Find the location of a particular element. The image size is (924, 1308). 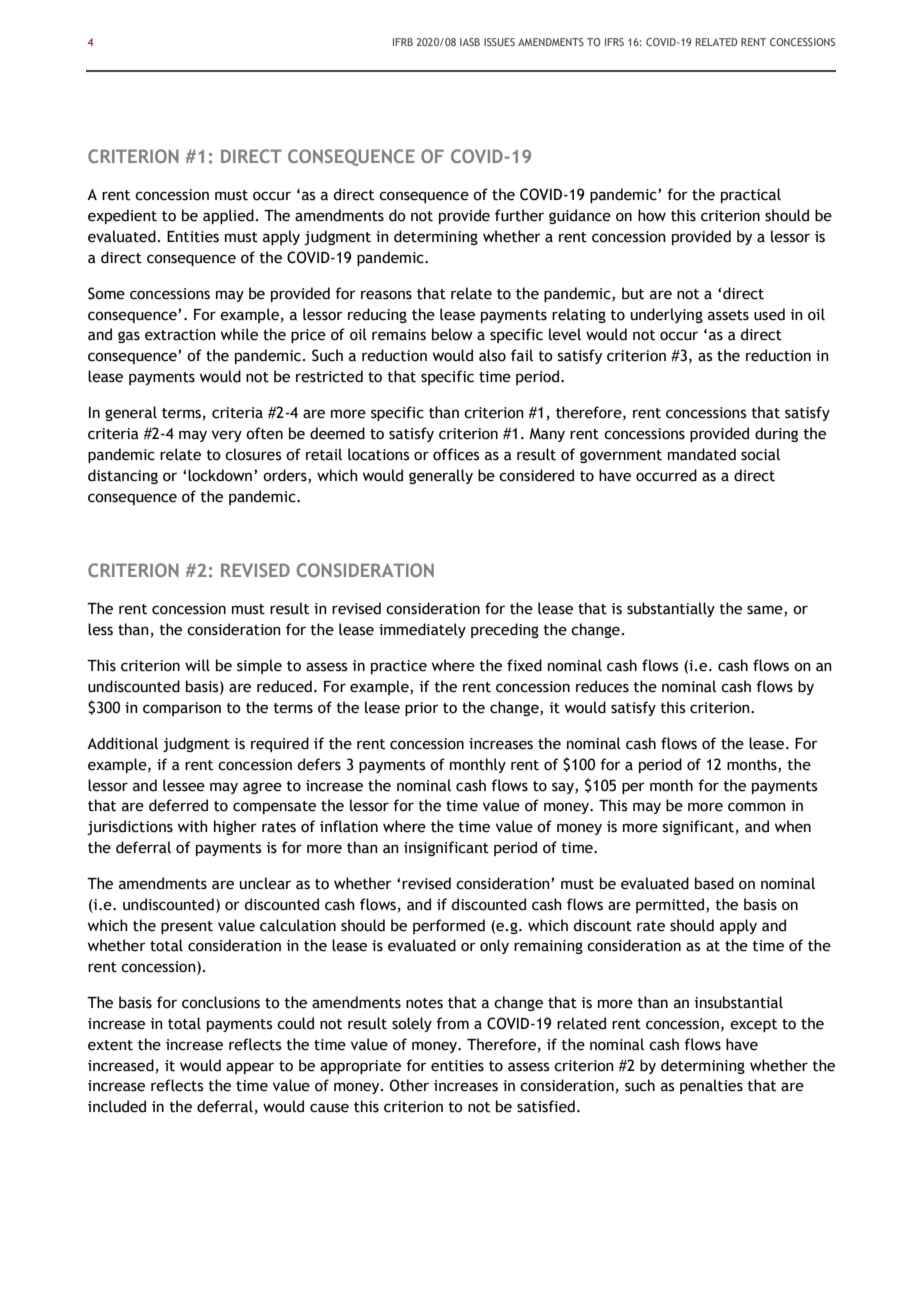

penalties is located at coordinates (711, 1086).
